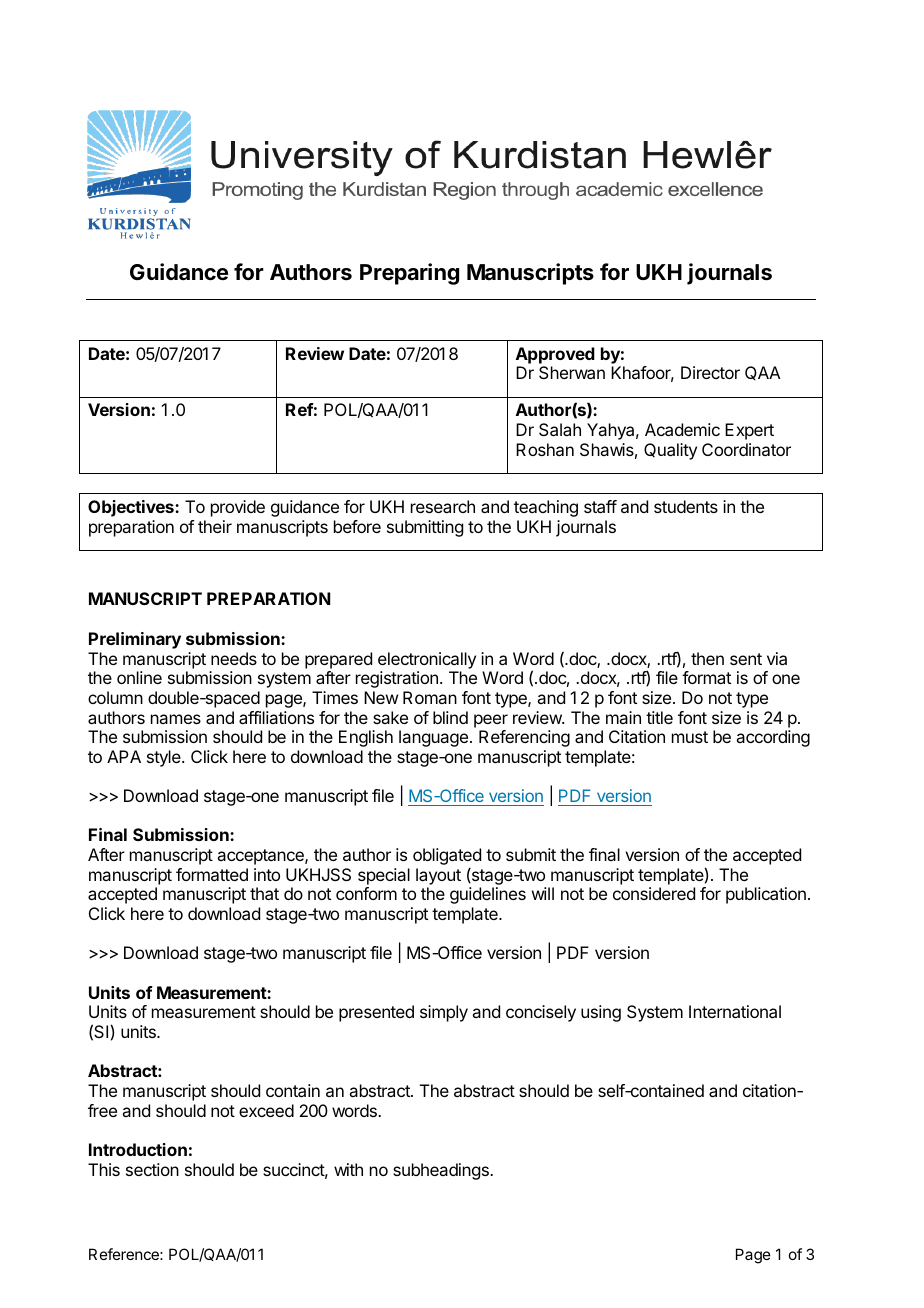 The image size is (924, 1308). I want to click on guidelines, so click(488, 895).
